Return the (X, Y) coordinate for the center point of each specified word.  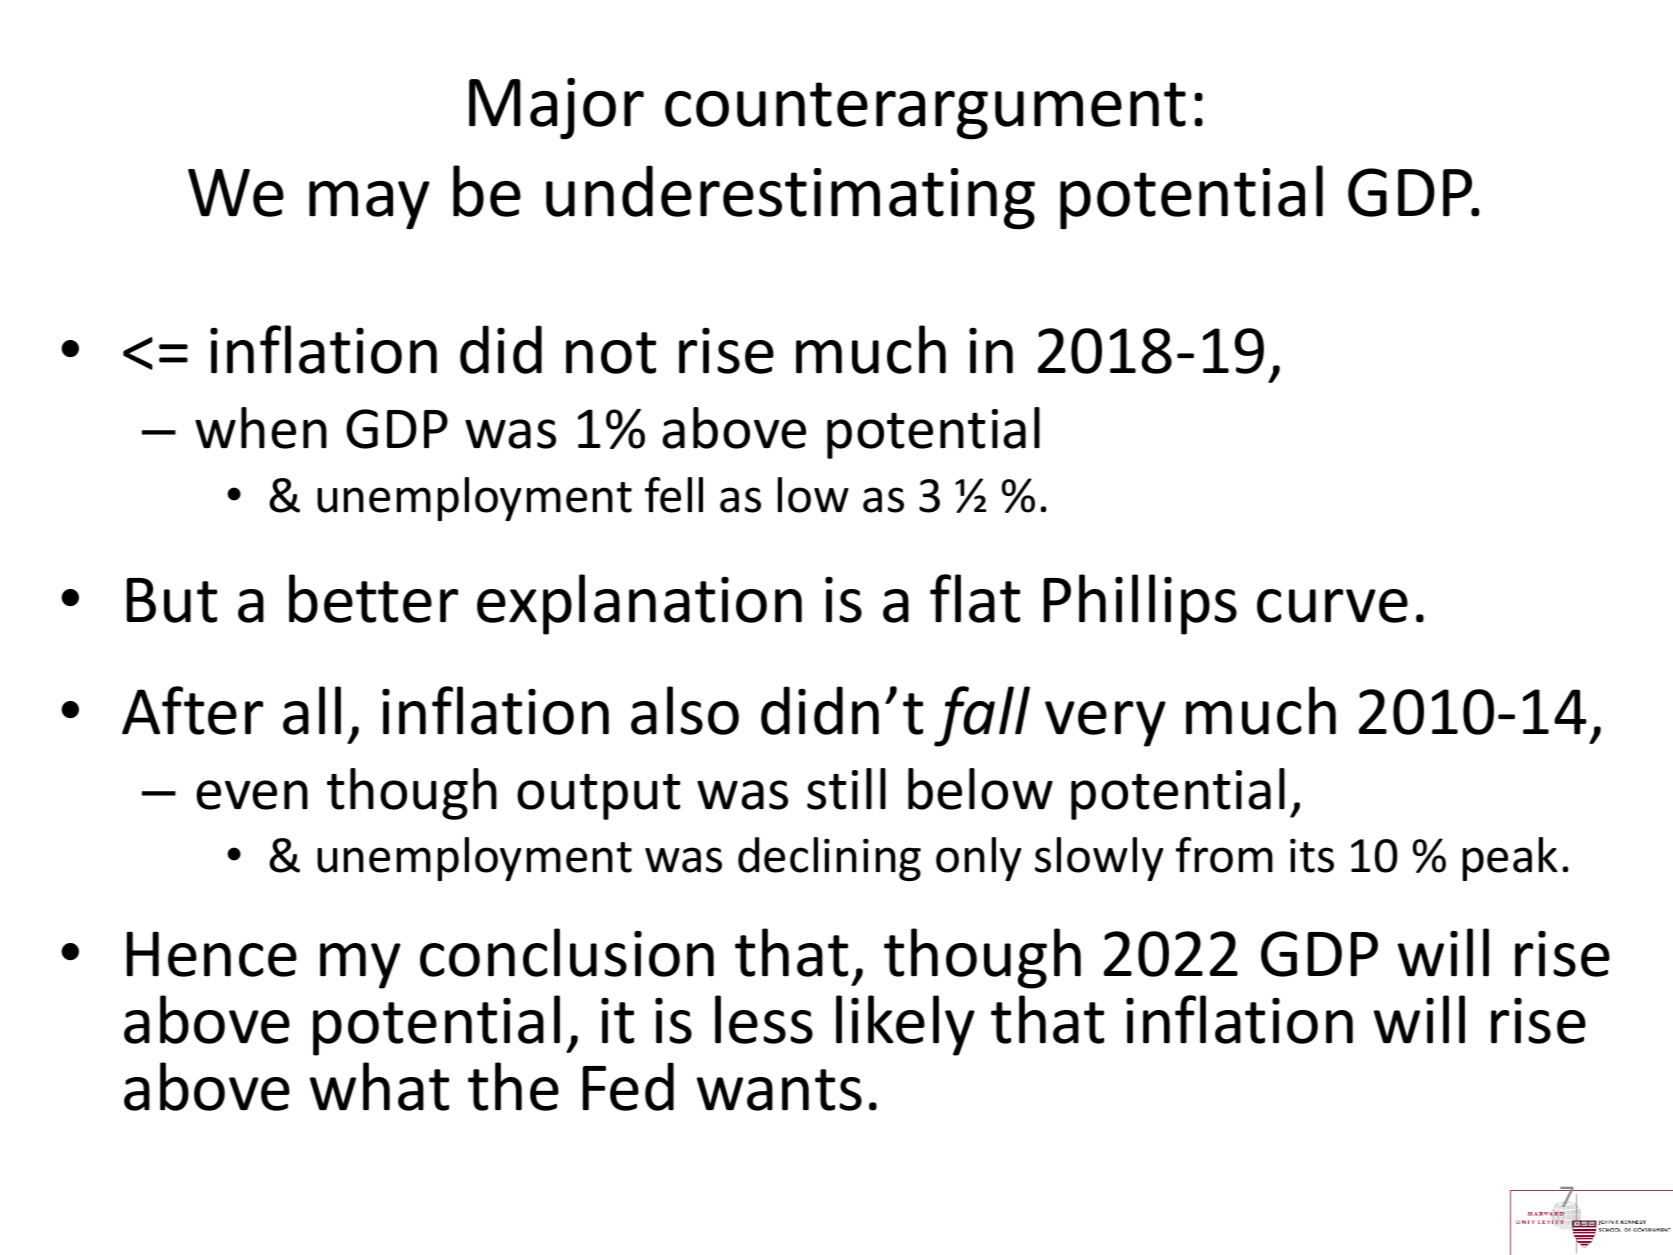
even (252, 795)
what (379, 1086)
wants (779, 1090)
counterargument (925, 111)
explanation (639, 604)
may (369, 205)
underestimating (790, 197)
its (1312, 855)
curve (1332, 606)
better (373, 598)
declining (829, 859)
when (261, 428)
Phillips (1140, 604)
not (611, 353)
